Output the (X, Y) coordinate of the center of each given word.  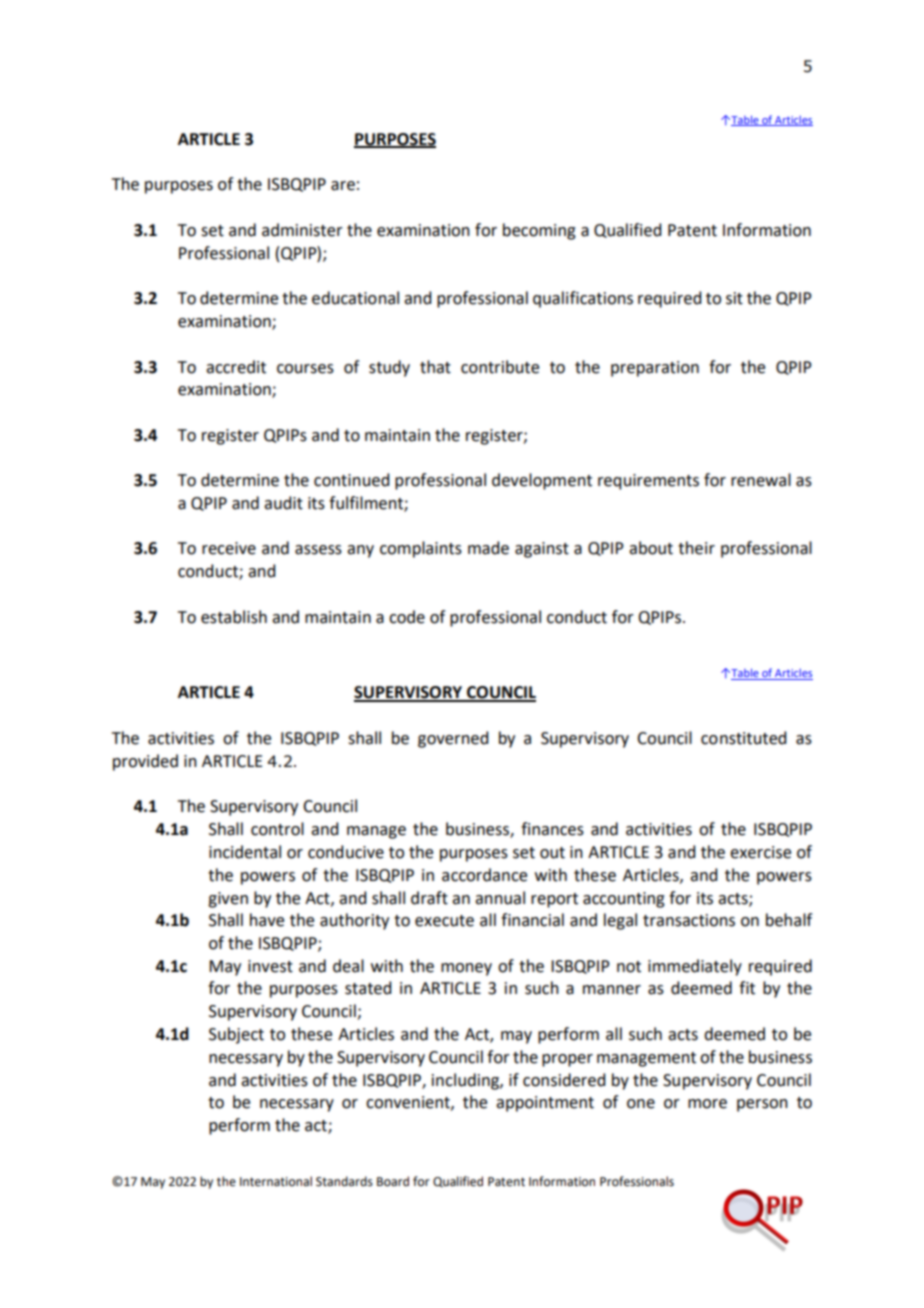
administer (302, 230)
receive (229, 548)
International (276, 1181)
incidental (245, 852)
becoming (539, 231)
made (488, 548)
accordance (484, 875)
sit (734, 298)
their (696, 548)
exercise (760, 852)
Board (393, 1181)
